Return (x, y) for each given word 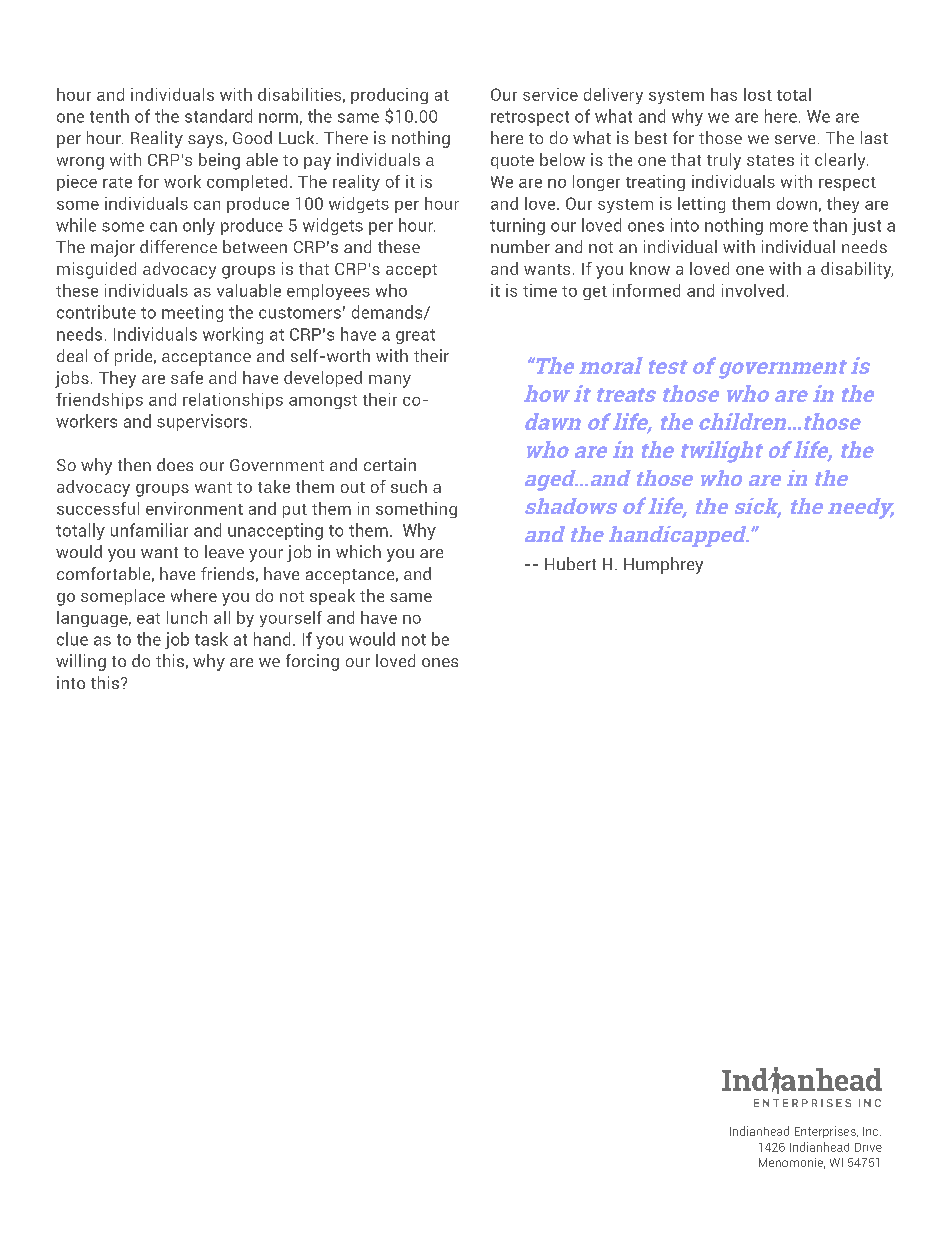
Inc (872, 1131)
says (205, 141)
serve (795, 139)
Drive (868, 1147)
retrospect (530, 118)
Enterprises (826, 1132)
